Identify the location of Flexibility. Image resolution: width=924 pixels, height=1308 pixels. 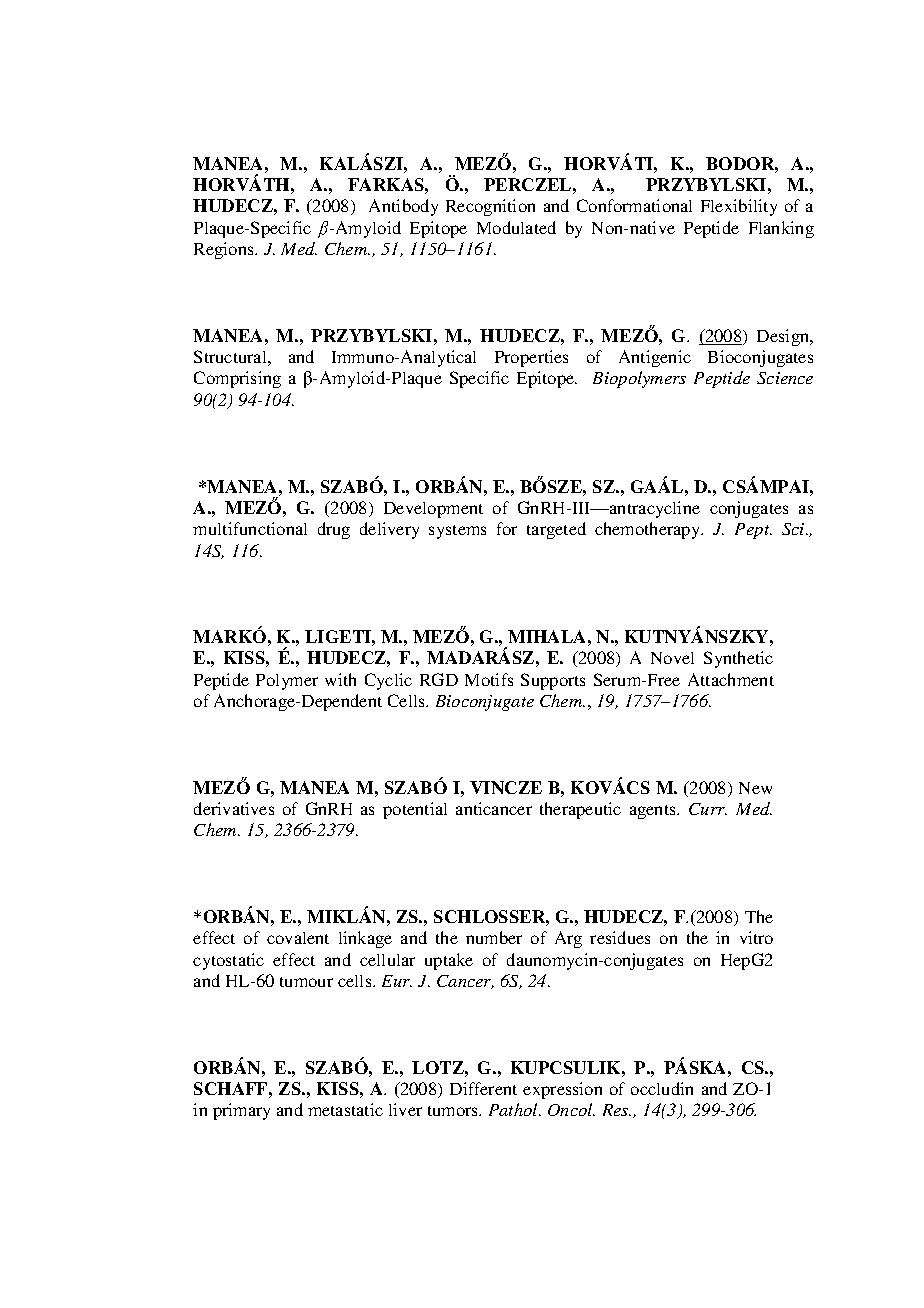
(739, 207).
